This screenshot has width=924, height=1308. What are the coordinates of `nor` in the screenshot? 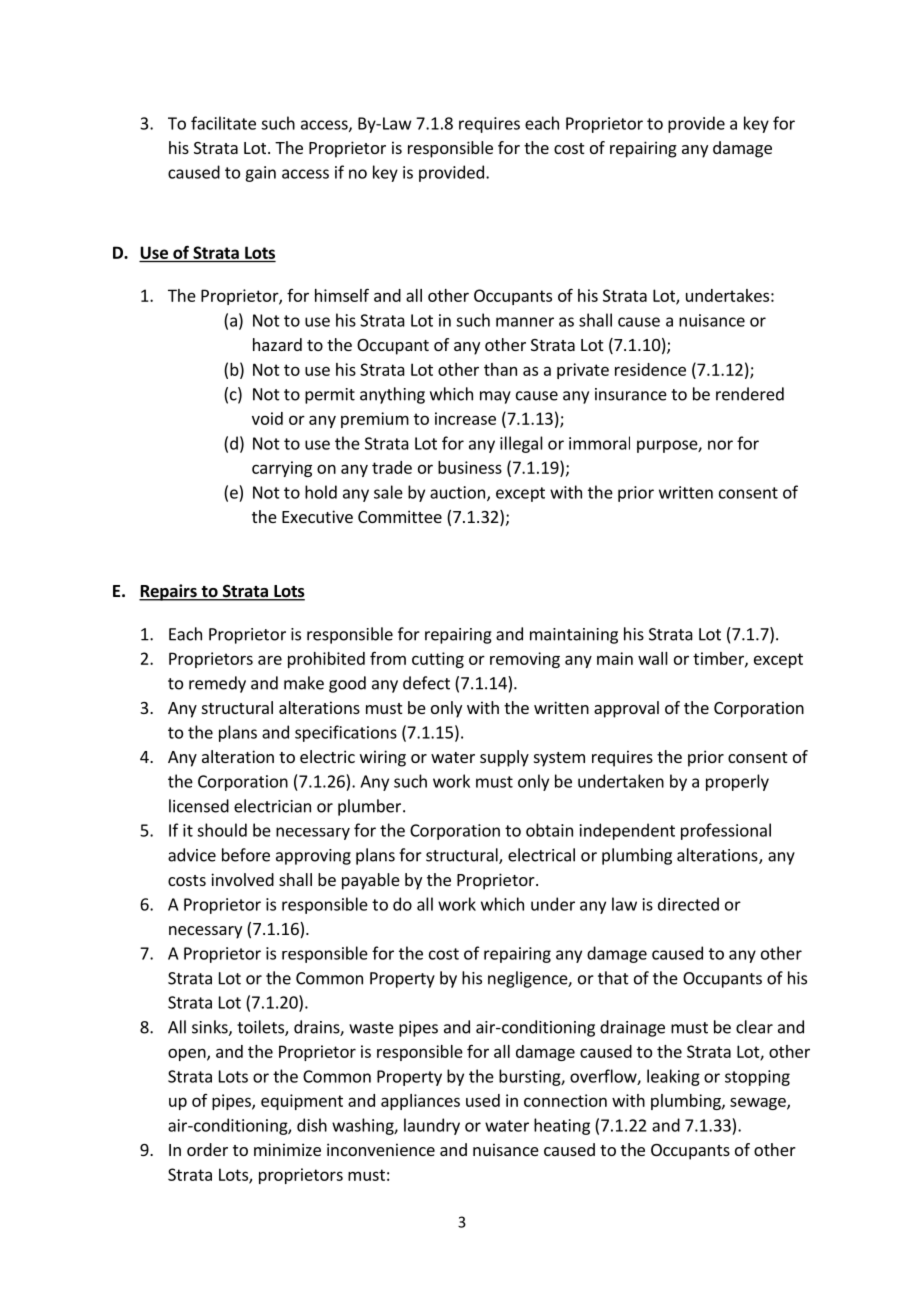 It's located at (720, 445).
